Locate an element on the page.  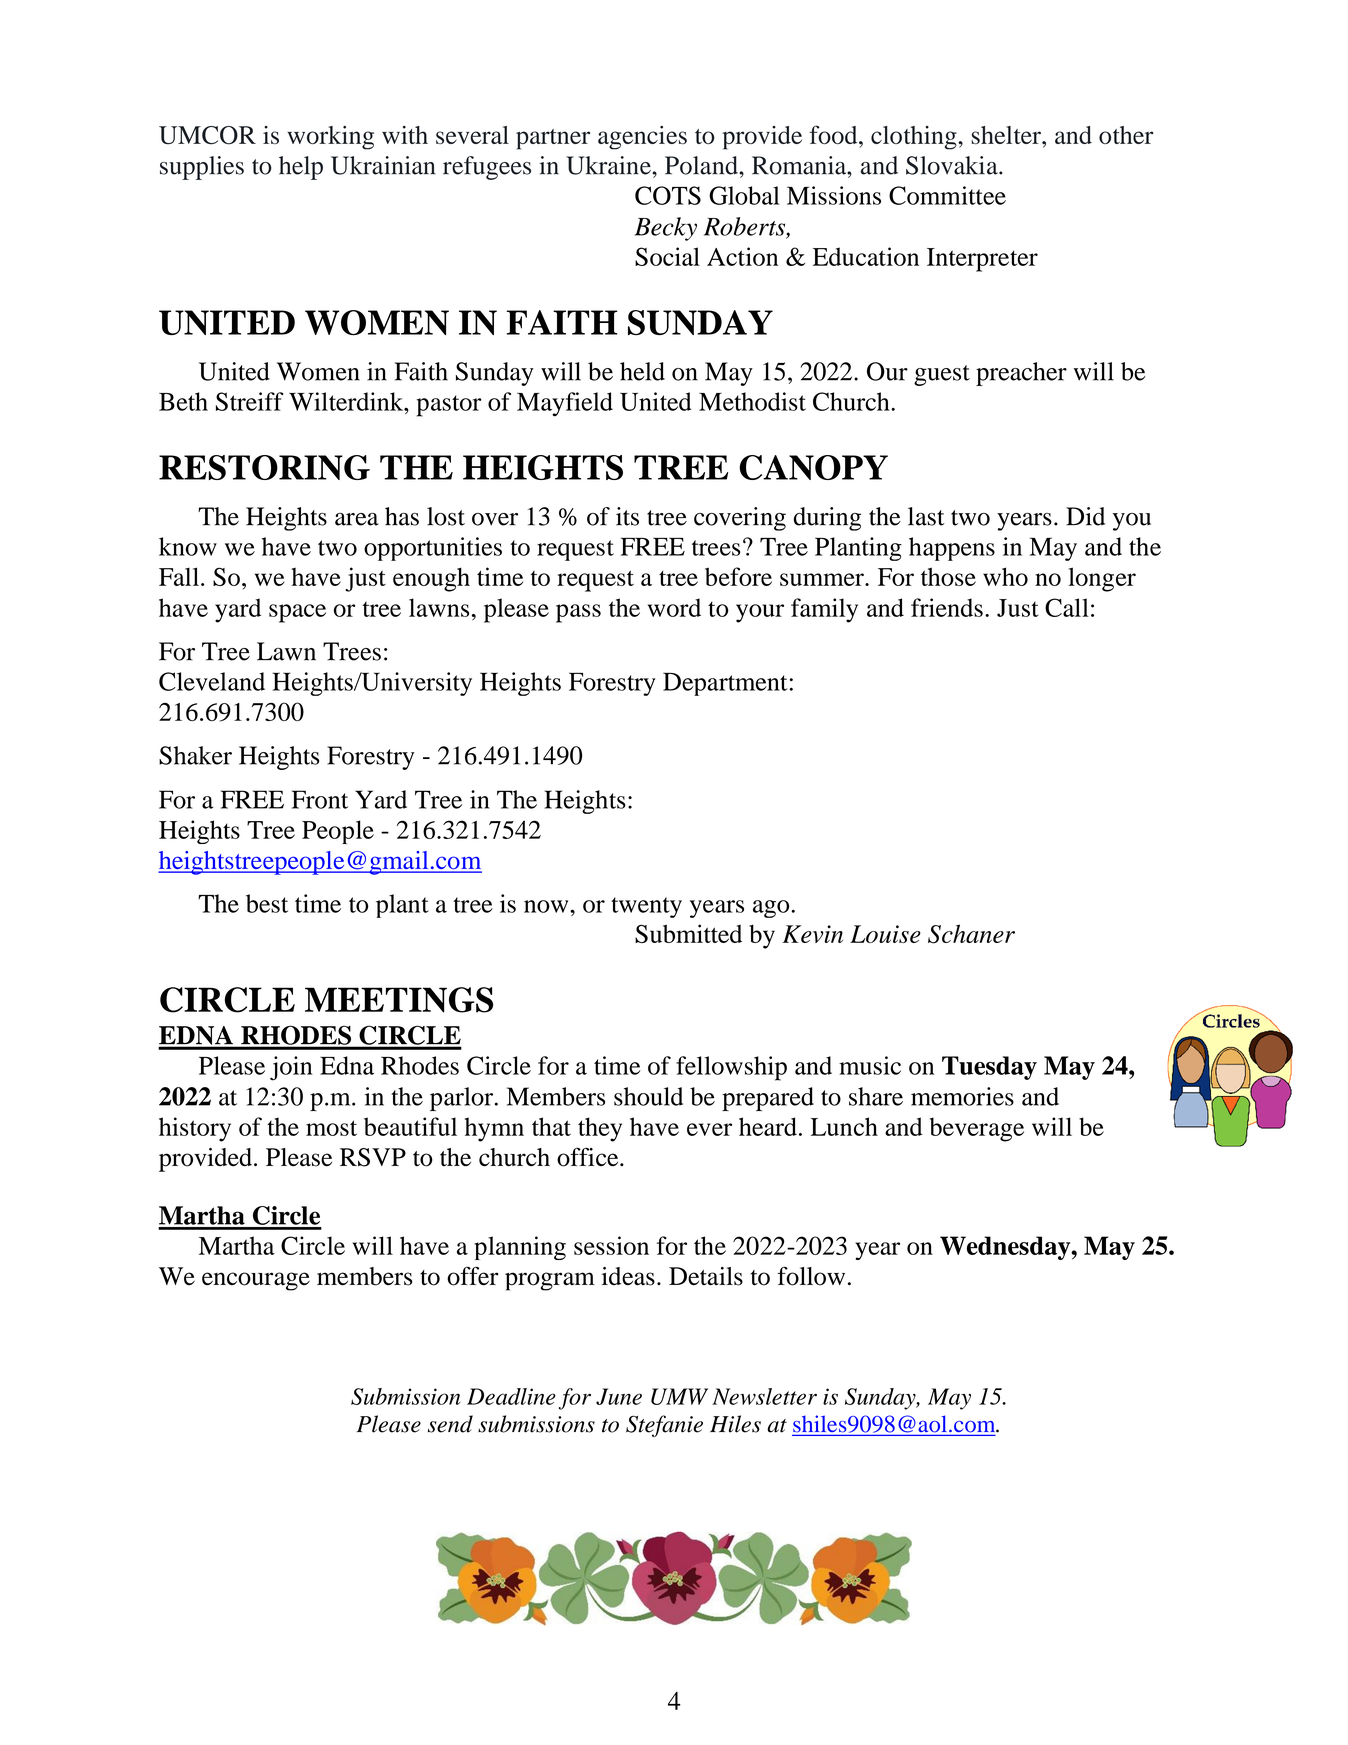
Submitted is located at coordinates (688, 933).
